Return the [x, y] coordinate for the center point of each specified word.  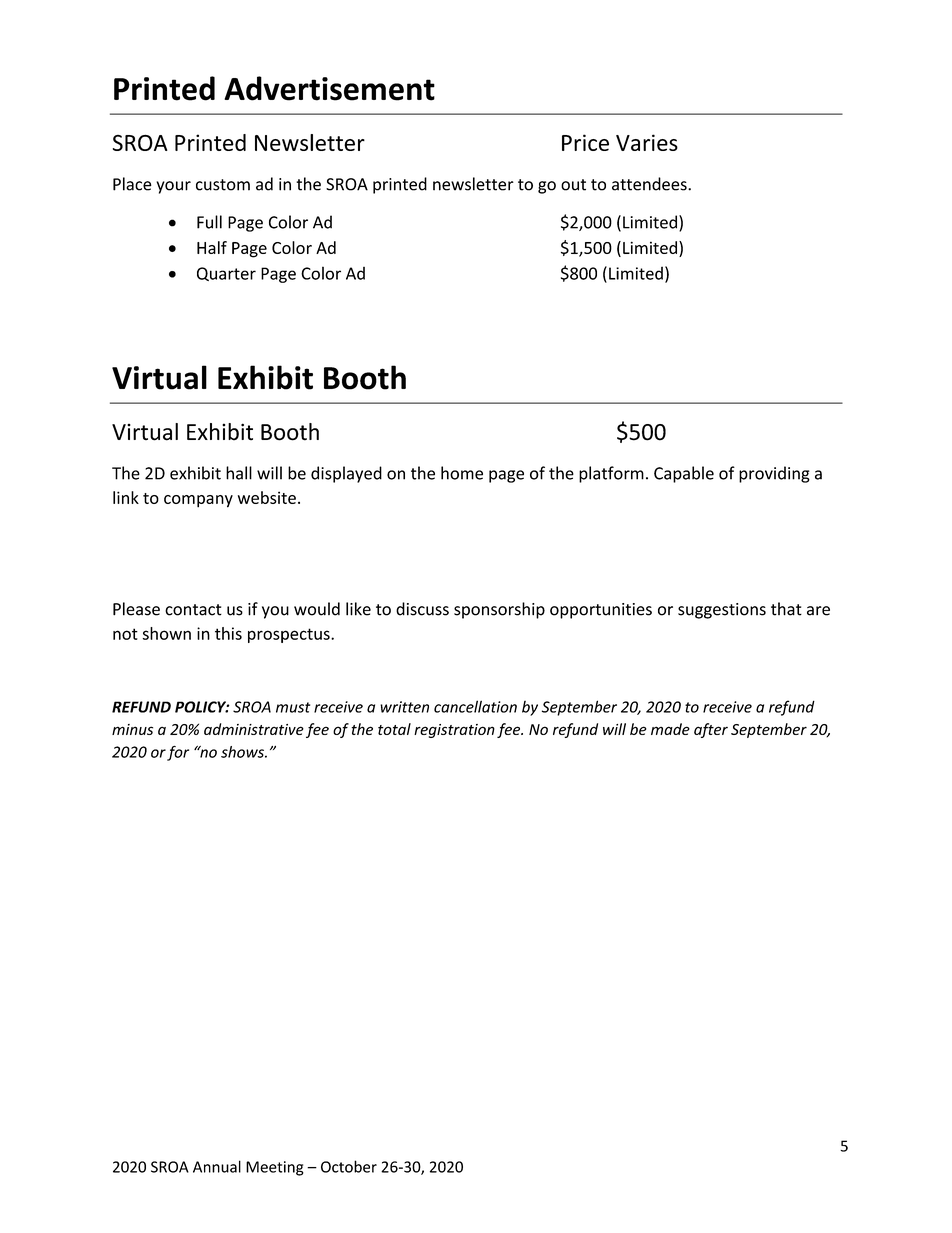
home [462, 473]
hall [239, 473]
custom [223, 185]
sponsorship [499, 610]
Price [585, 142]
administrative [254, 729]
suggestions [722, 611]
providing [774, 474]
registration [454, 731]
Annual [217, 1166]
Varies [647, 142]
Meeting [275, 1168]
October [349, 1166]
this [228, 633]
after [711, 730]
